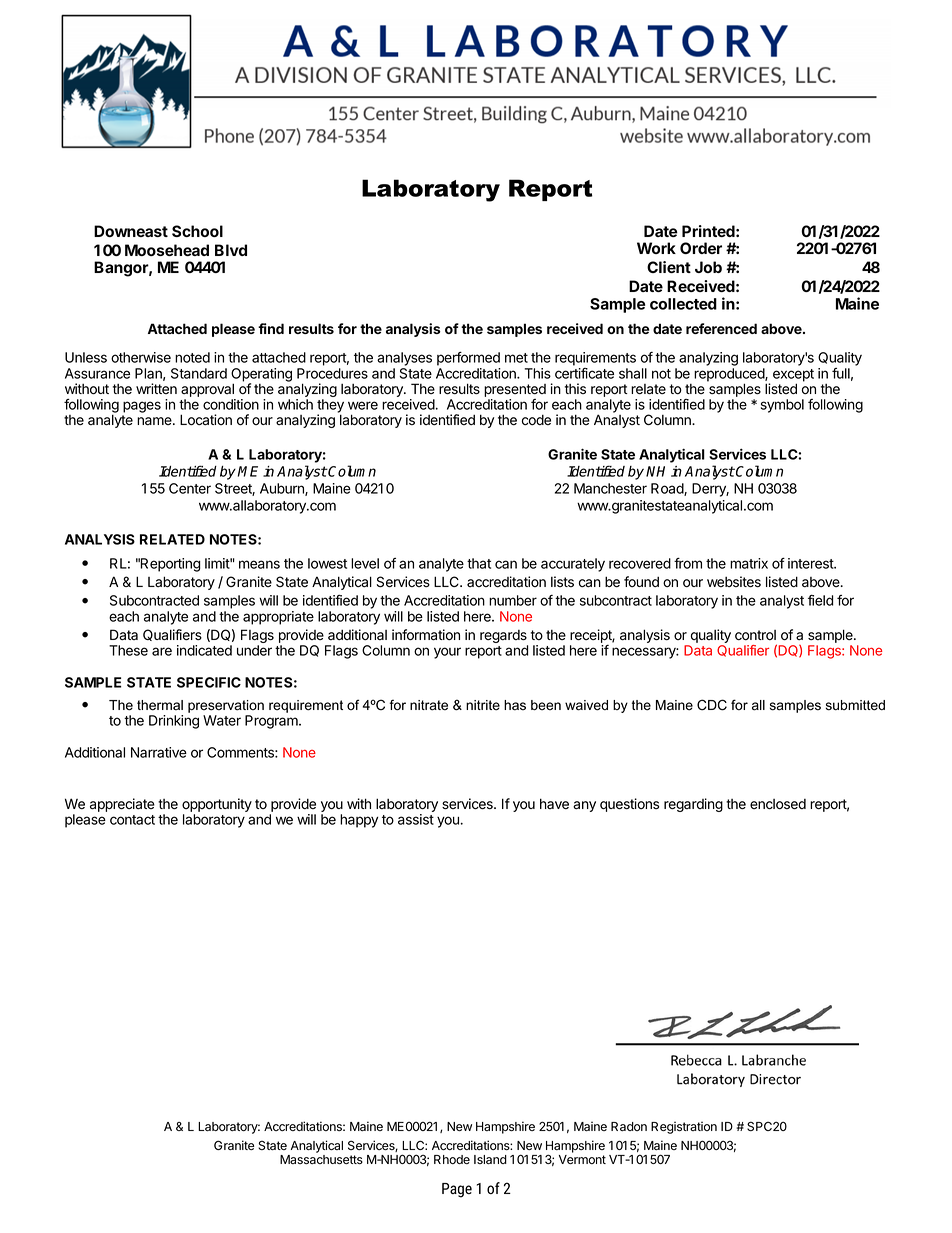 The height and width of the document is (1233, 952). Describe the element at coordinates (359, 821) in the document. I see `happy` at that location.
